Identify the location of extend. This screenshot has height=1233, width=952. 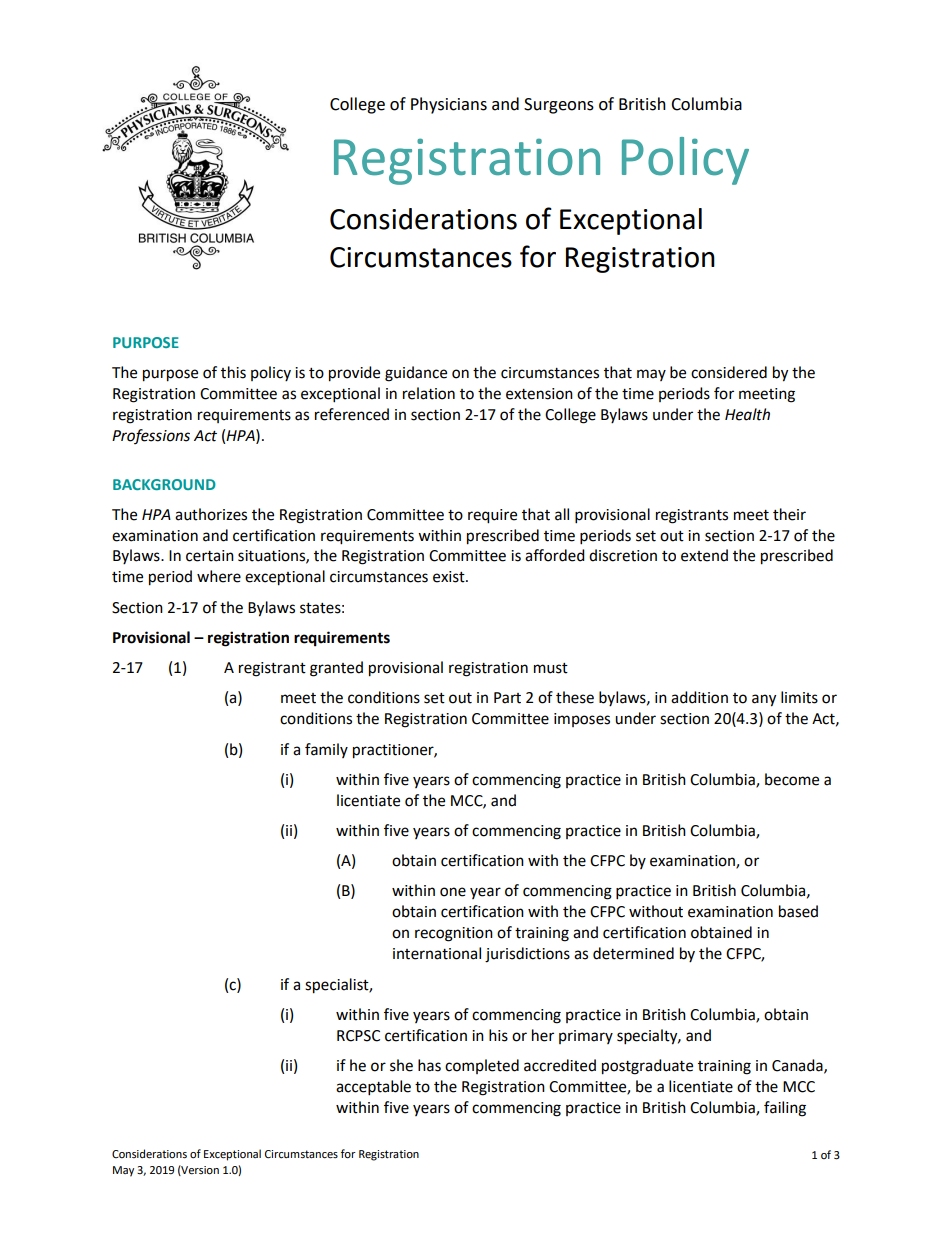
(704, 555).
